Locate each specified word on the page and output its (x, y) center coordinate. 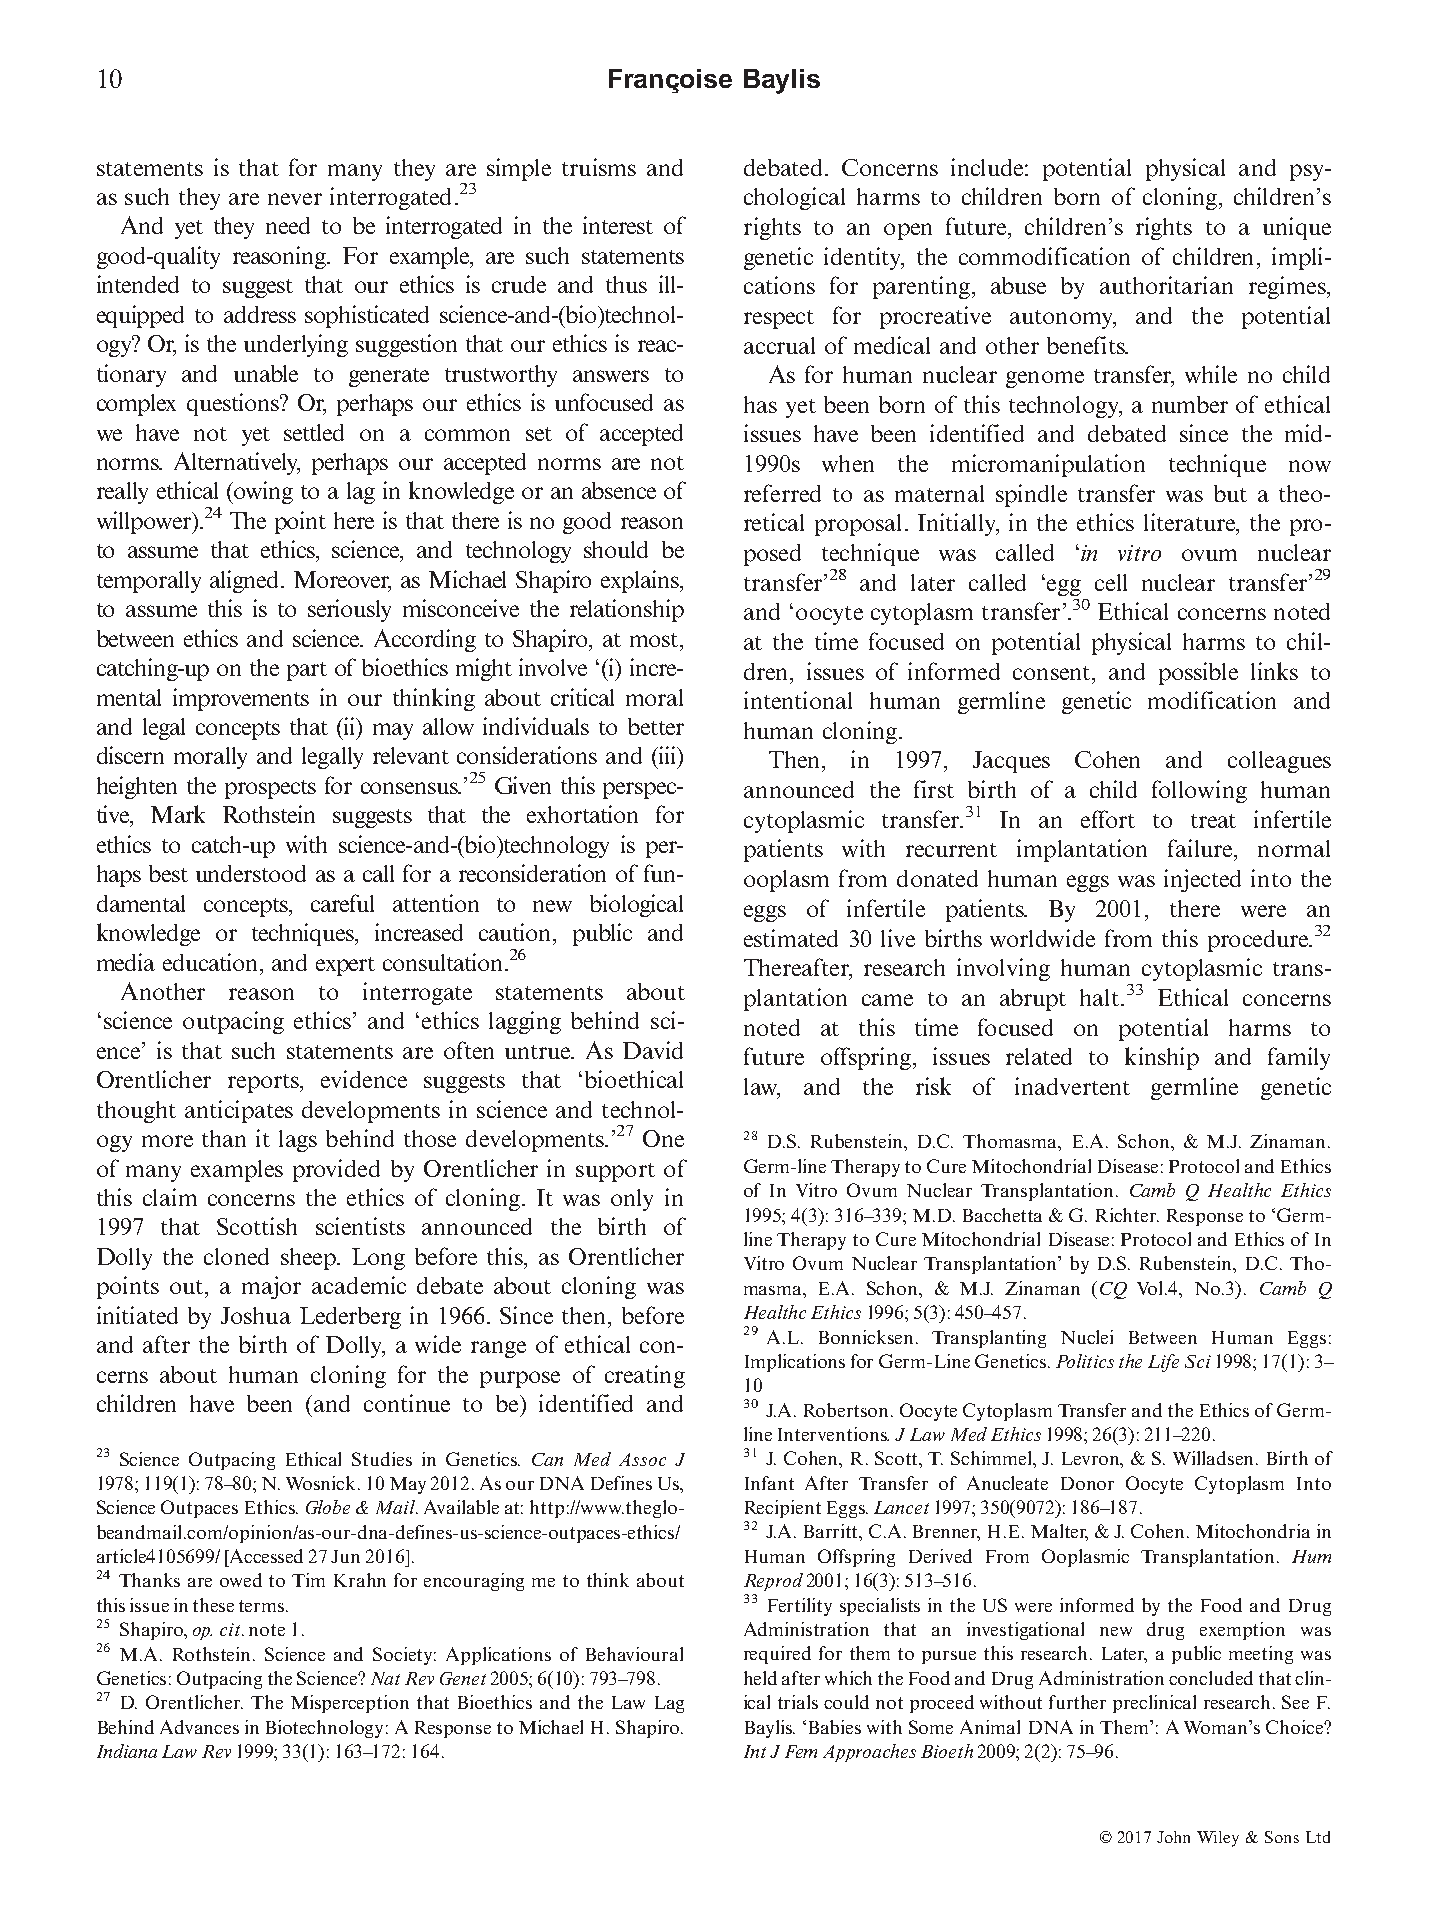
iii (668, 755)
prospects (270, 789)
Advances (199, 1727)
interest (618, 225)
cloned (236, 1256)
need (288, 225)
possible (1198, 673)
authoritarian (1166, 285)
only (632, 1200)
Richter (1127, 1215)
